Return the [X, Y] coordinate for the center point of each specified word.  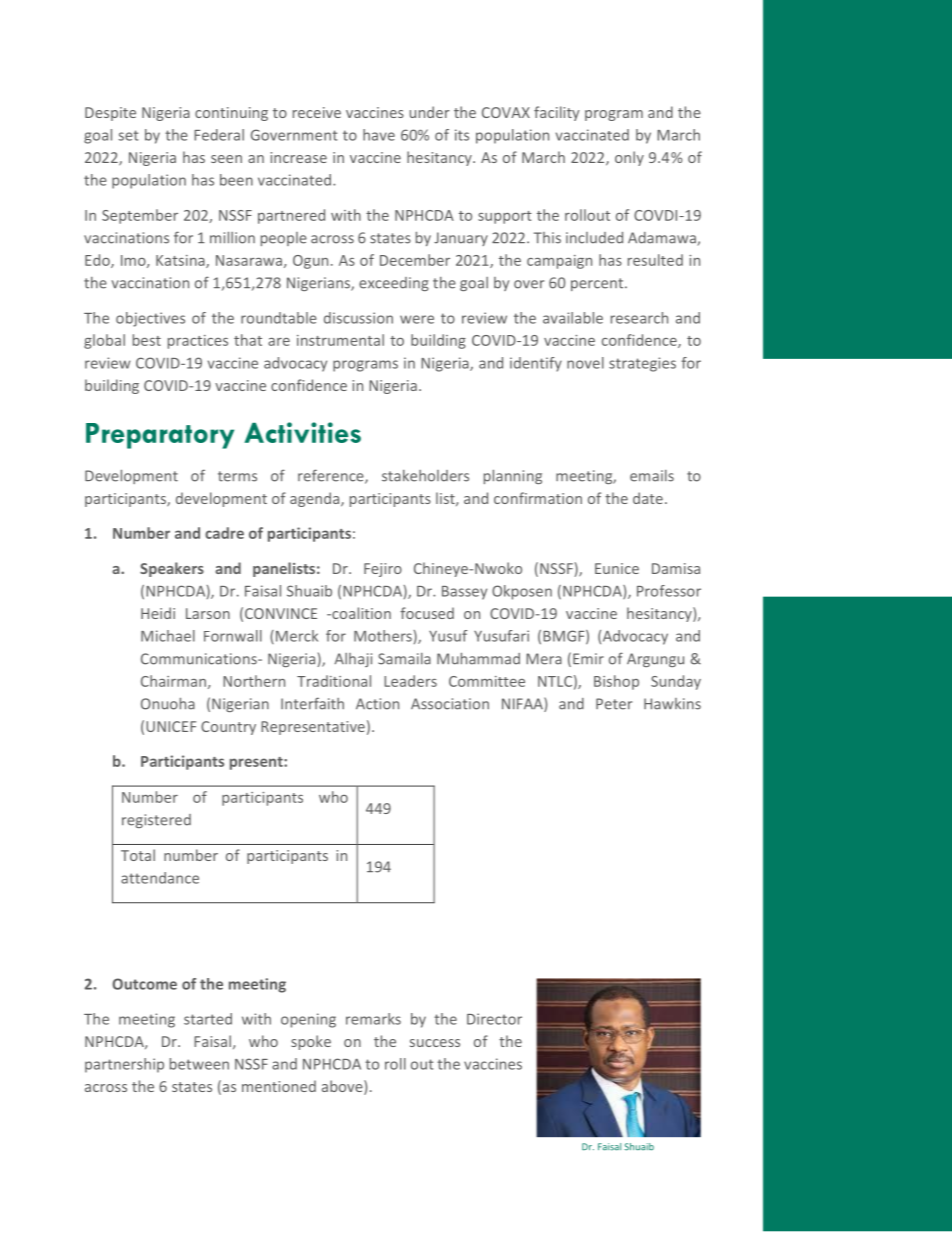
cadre [224, 533]
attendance [160, 878]
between [199, 1064]
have [379, 135]
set [128, 135]
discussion [358, 318]
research [639, 318]
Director [494, 1019]
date [648, 498]
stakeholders [425, 476]
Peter [614, 704]
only [629, 158]
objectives [150, 319]
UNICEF [171, 726]
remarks [373, 1019]
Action [377, 704]
